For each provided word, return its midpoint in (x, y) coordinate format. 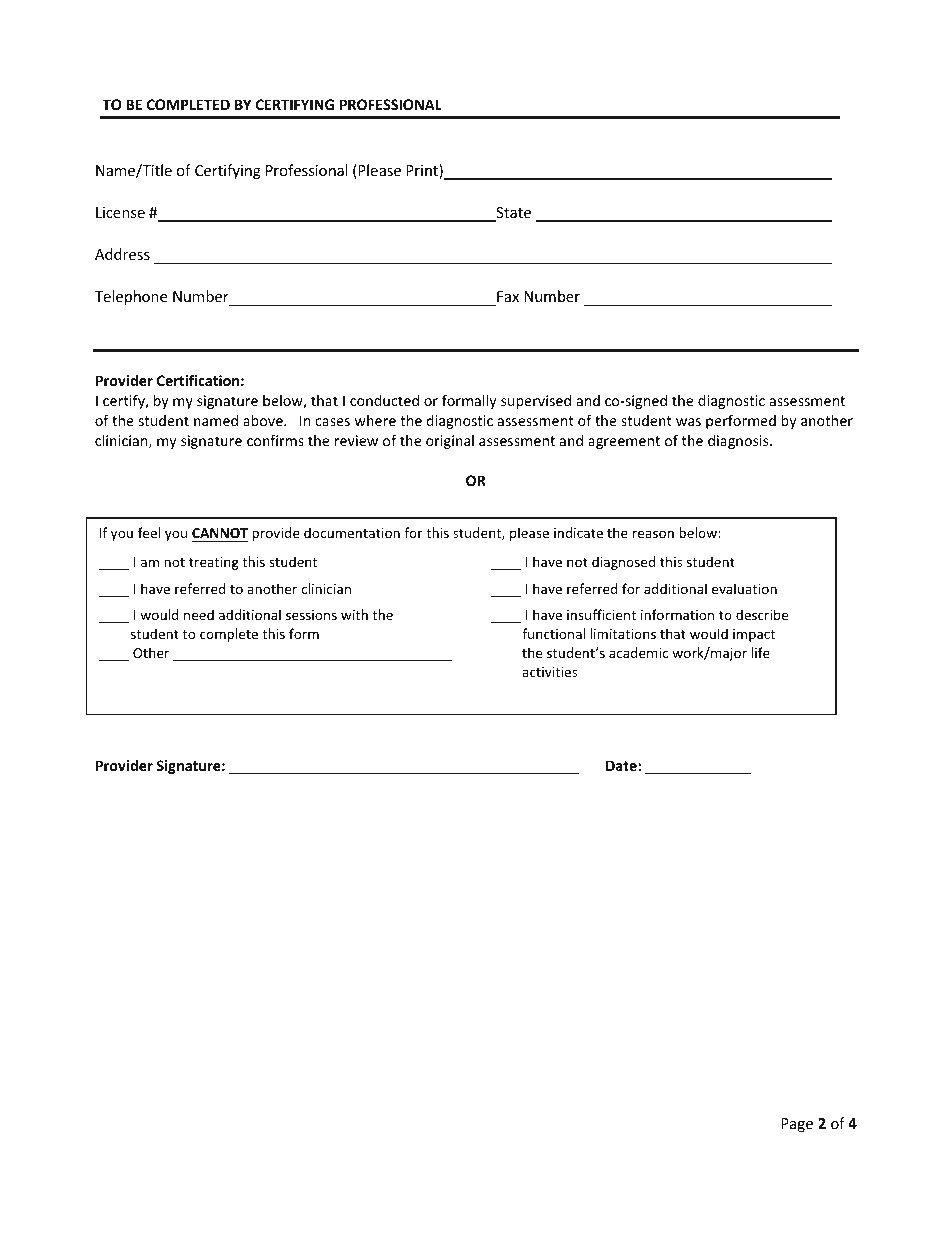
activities (549, 672)
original (450, 442)
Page (797, 1125)
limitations (623, 633)
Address (122, 254)
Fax (508, 296)
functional (553, 633)
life (761, 652)
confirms (275, 440)
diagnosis (739, 442)
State (512, 214)
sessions (311, 615)
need (199, 614)
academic (638, 652)
